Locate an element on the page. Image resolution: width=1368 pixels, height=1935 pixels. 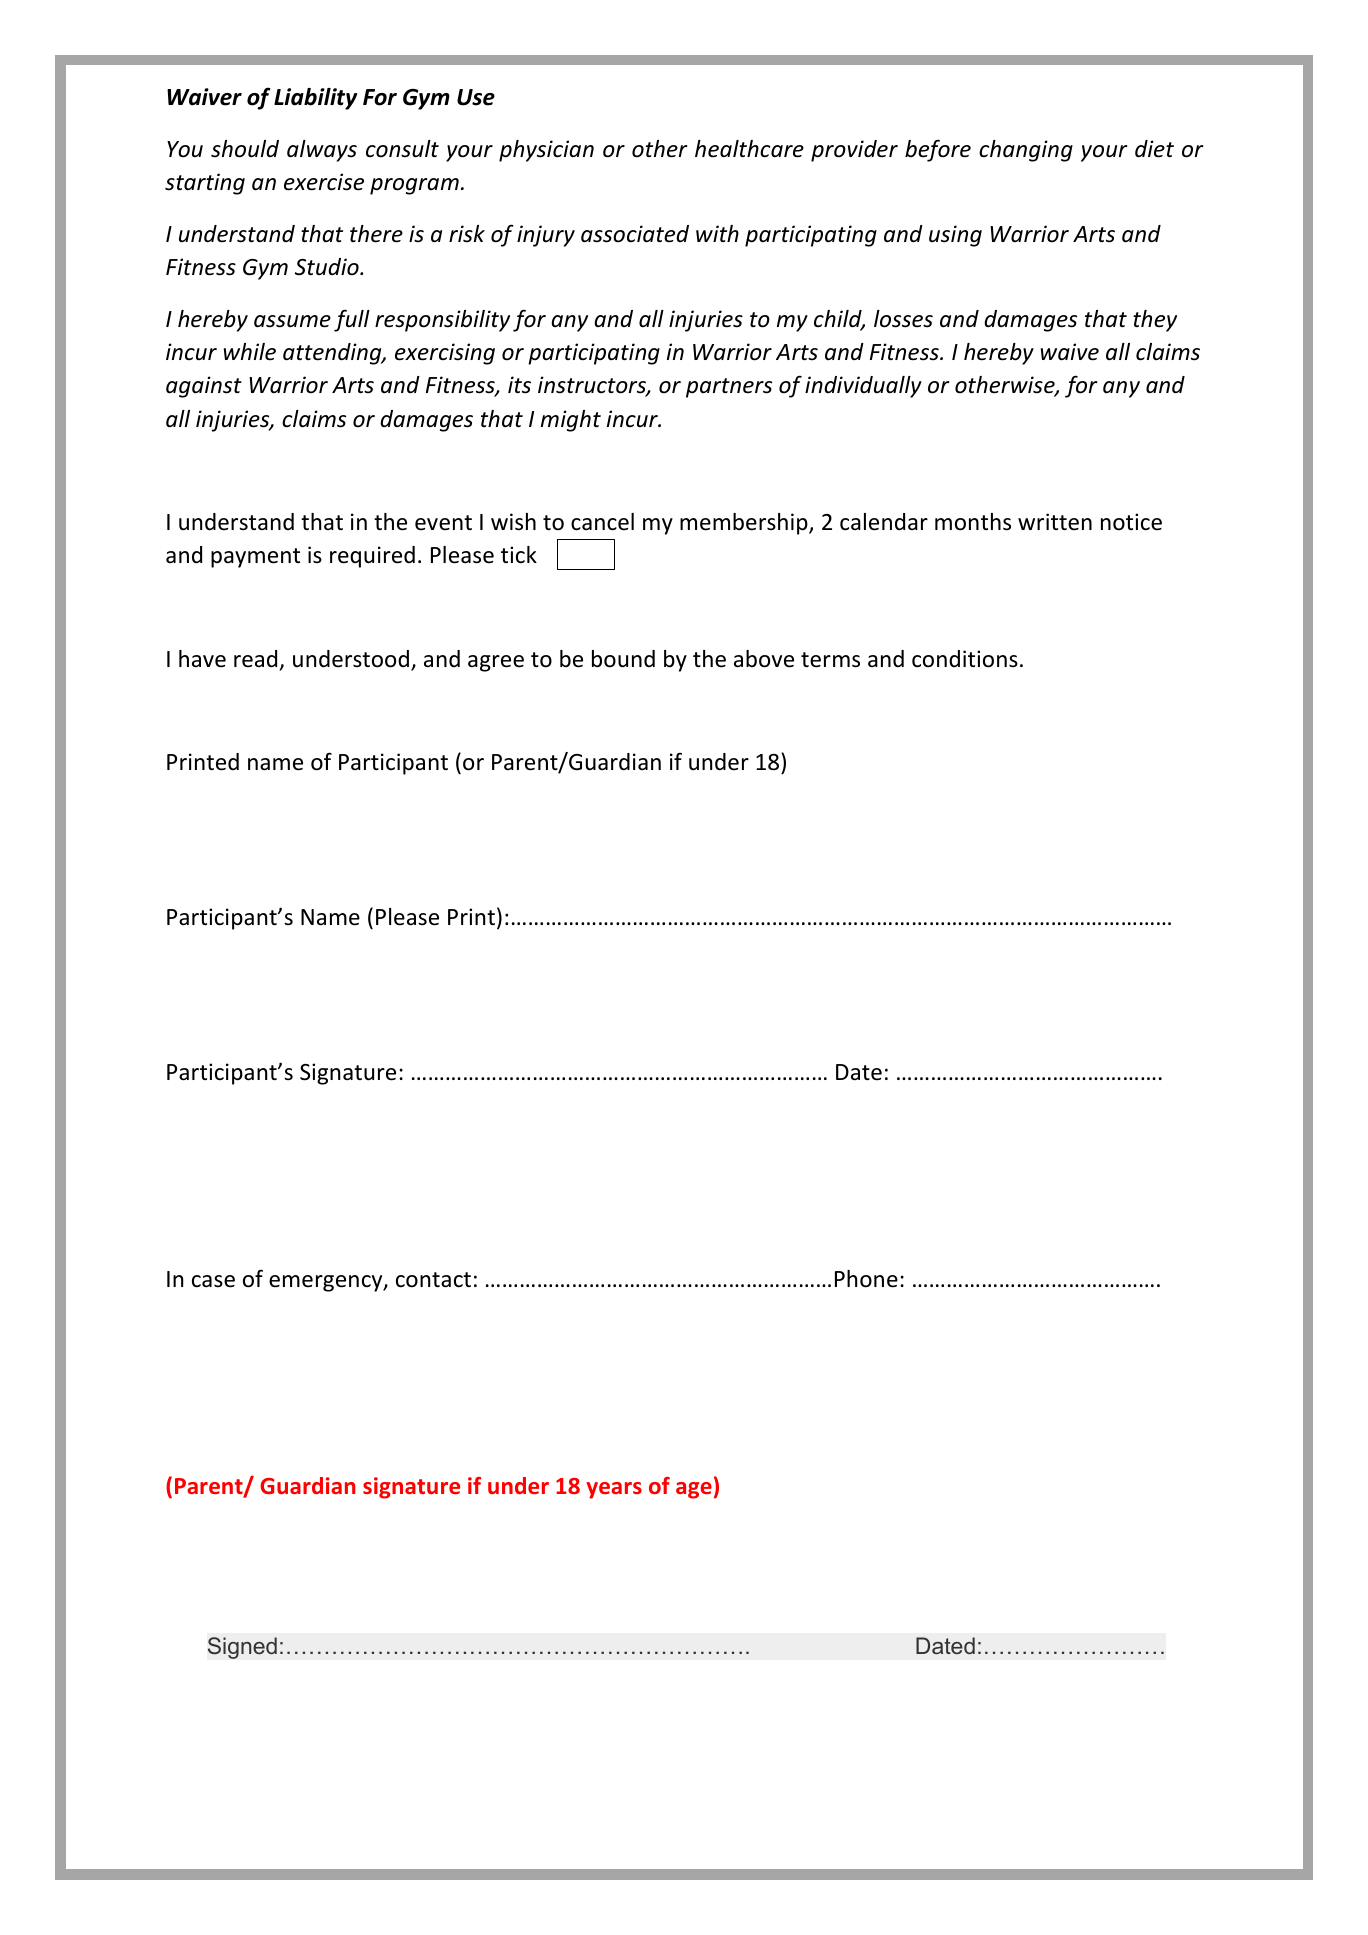
years is located at coordinates (614, 1490).
